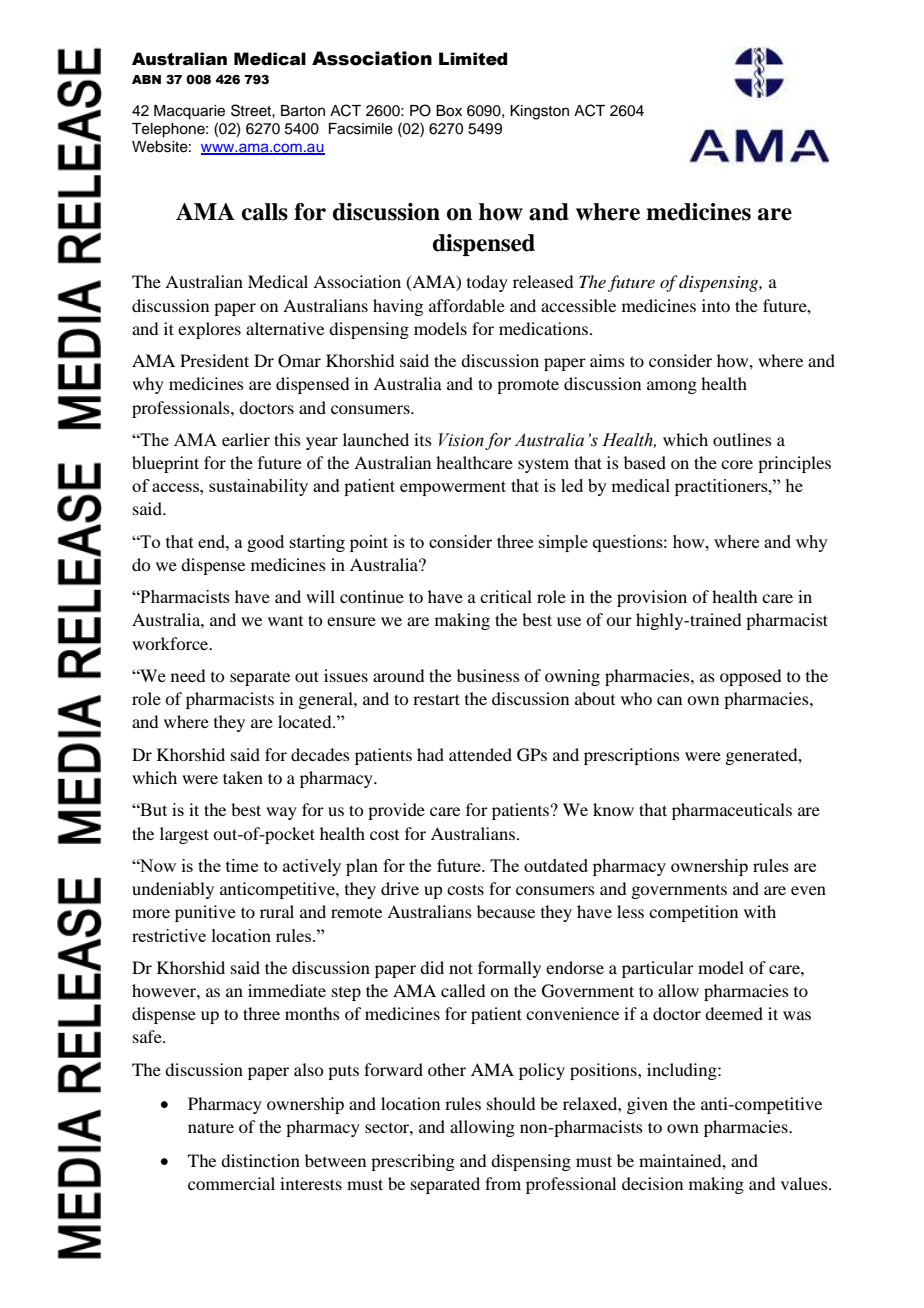 Image resolution: width=924 pixels, height=1308 pixels. What do you see at coordinates (503, 1183) in the screenshot?
I see `from` at bounding box center [503, 1183].
